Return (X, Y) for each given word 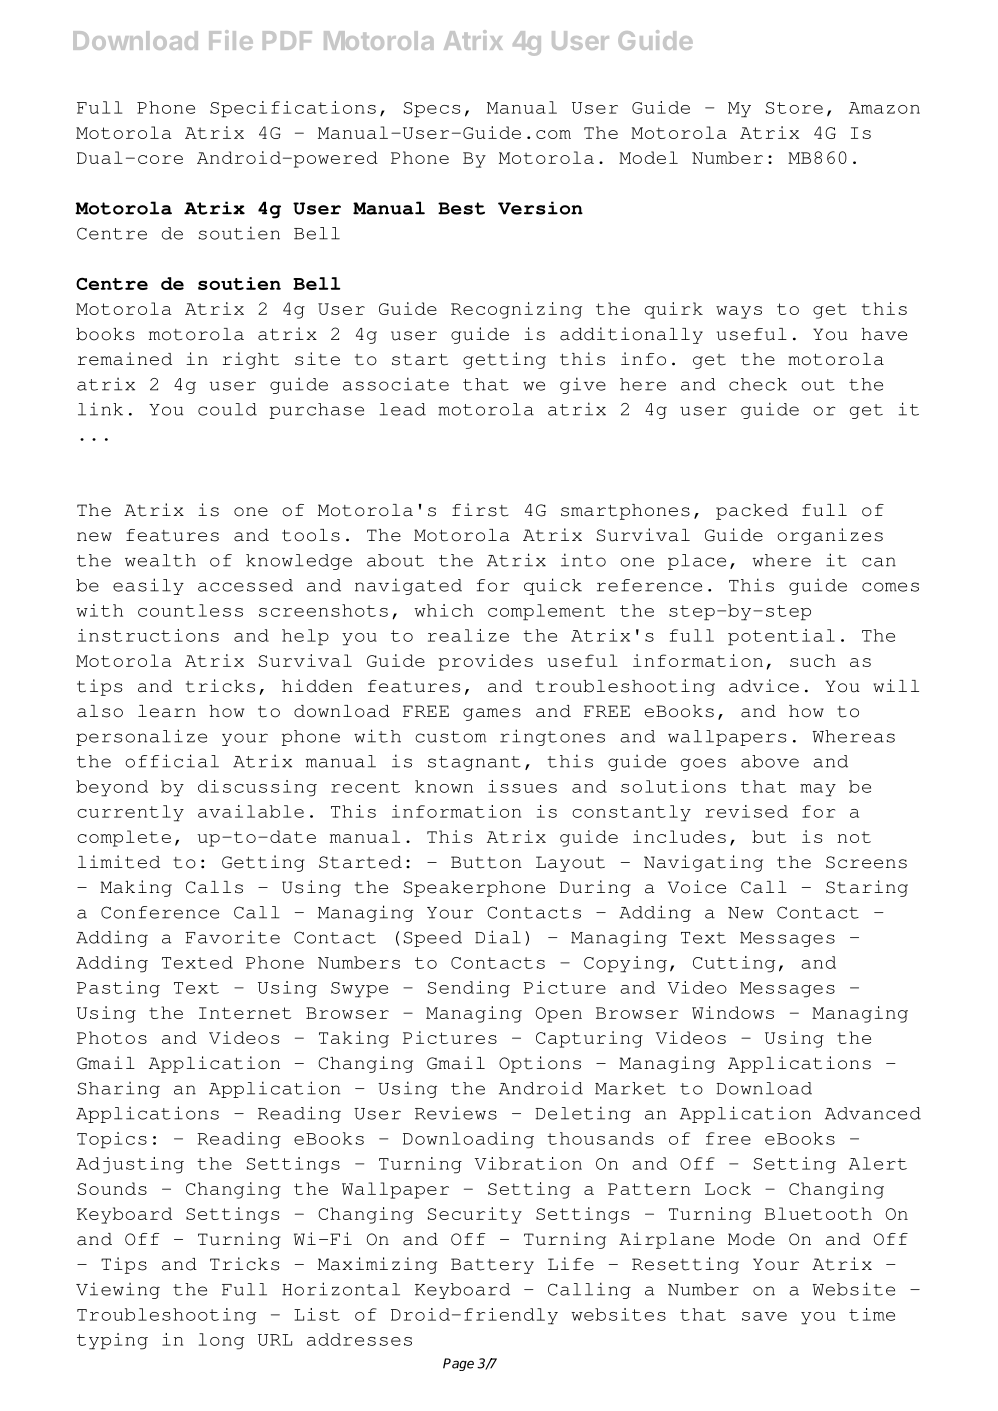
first (480, 510)
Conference (160, 912)
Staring (867, 888)
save (764, 1316)
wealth (160, 560)
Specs (432, 110)
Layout (570, 864)
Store (794, 108)
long (221, 1341)
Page (458, 1364)
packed (752, 512)
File (231, 40)
